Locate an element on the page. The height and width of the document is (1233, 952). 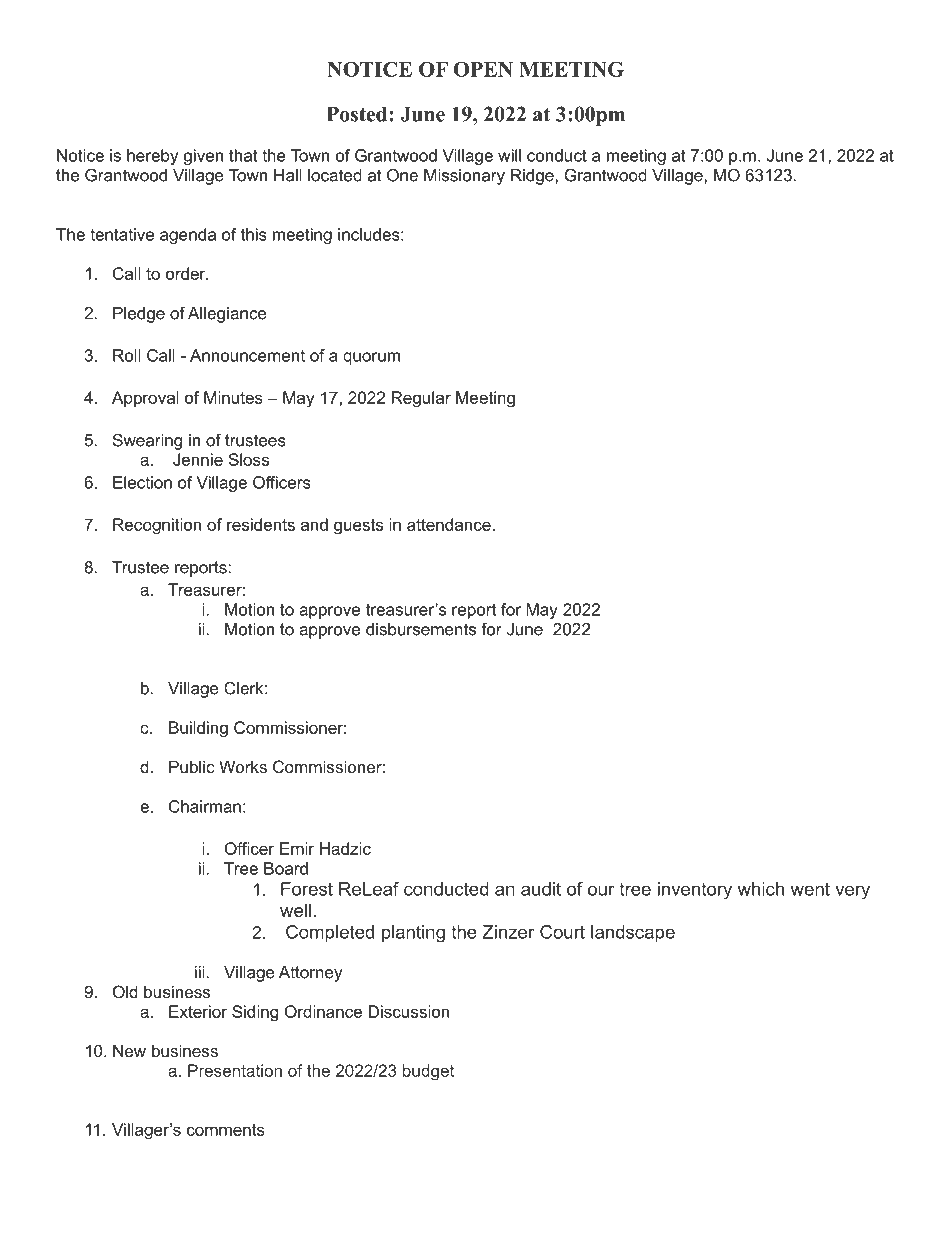
audit is located at coordinates (541, 889).
